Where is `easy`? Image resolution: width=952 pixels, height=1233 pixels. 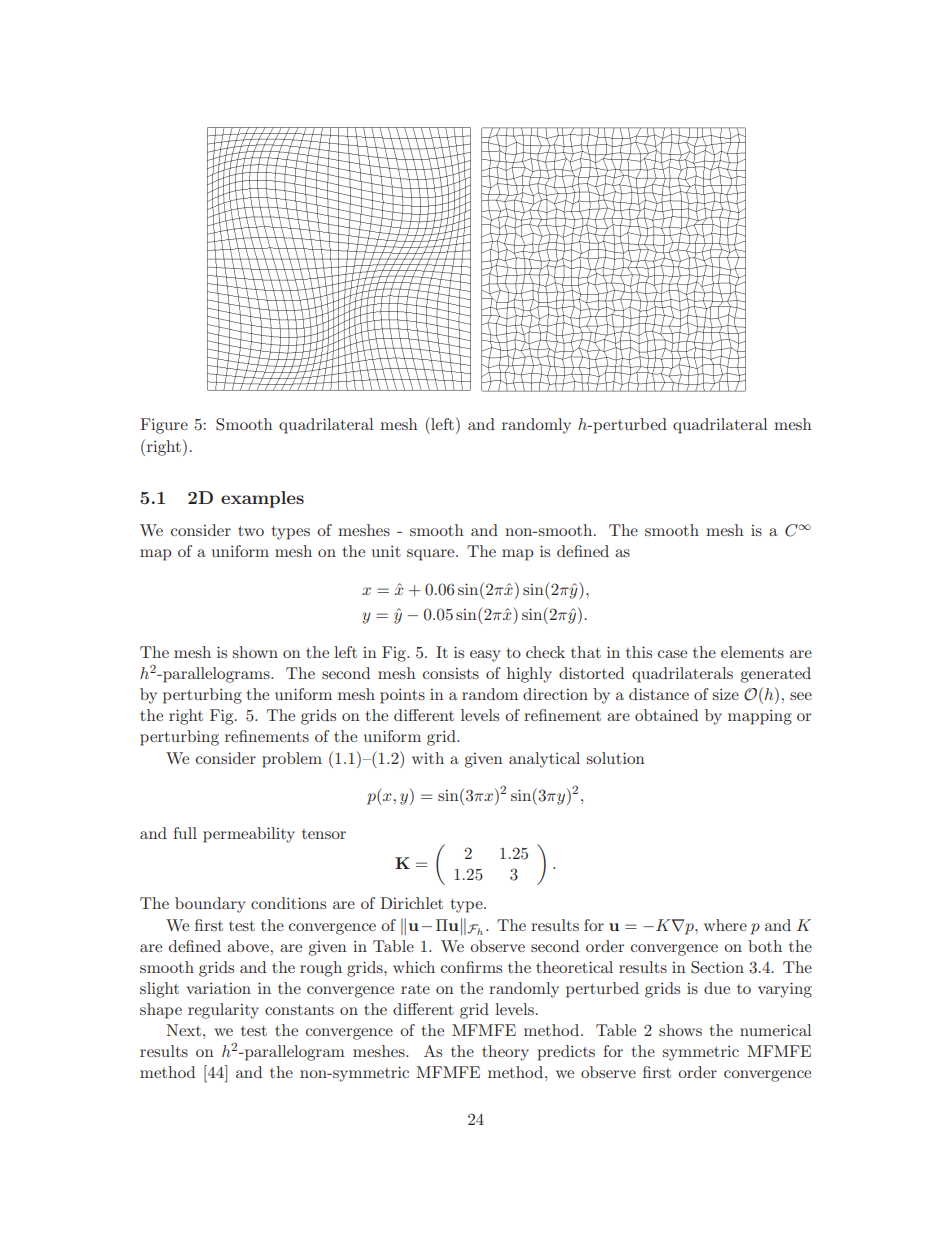 easy is located at coordinates (485, 656).
